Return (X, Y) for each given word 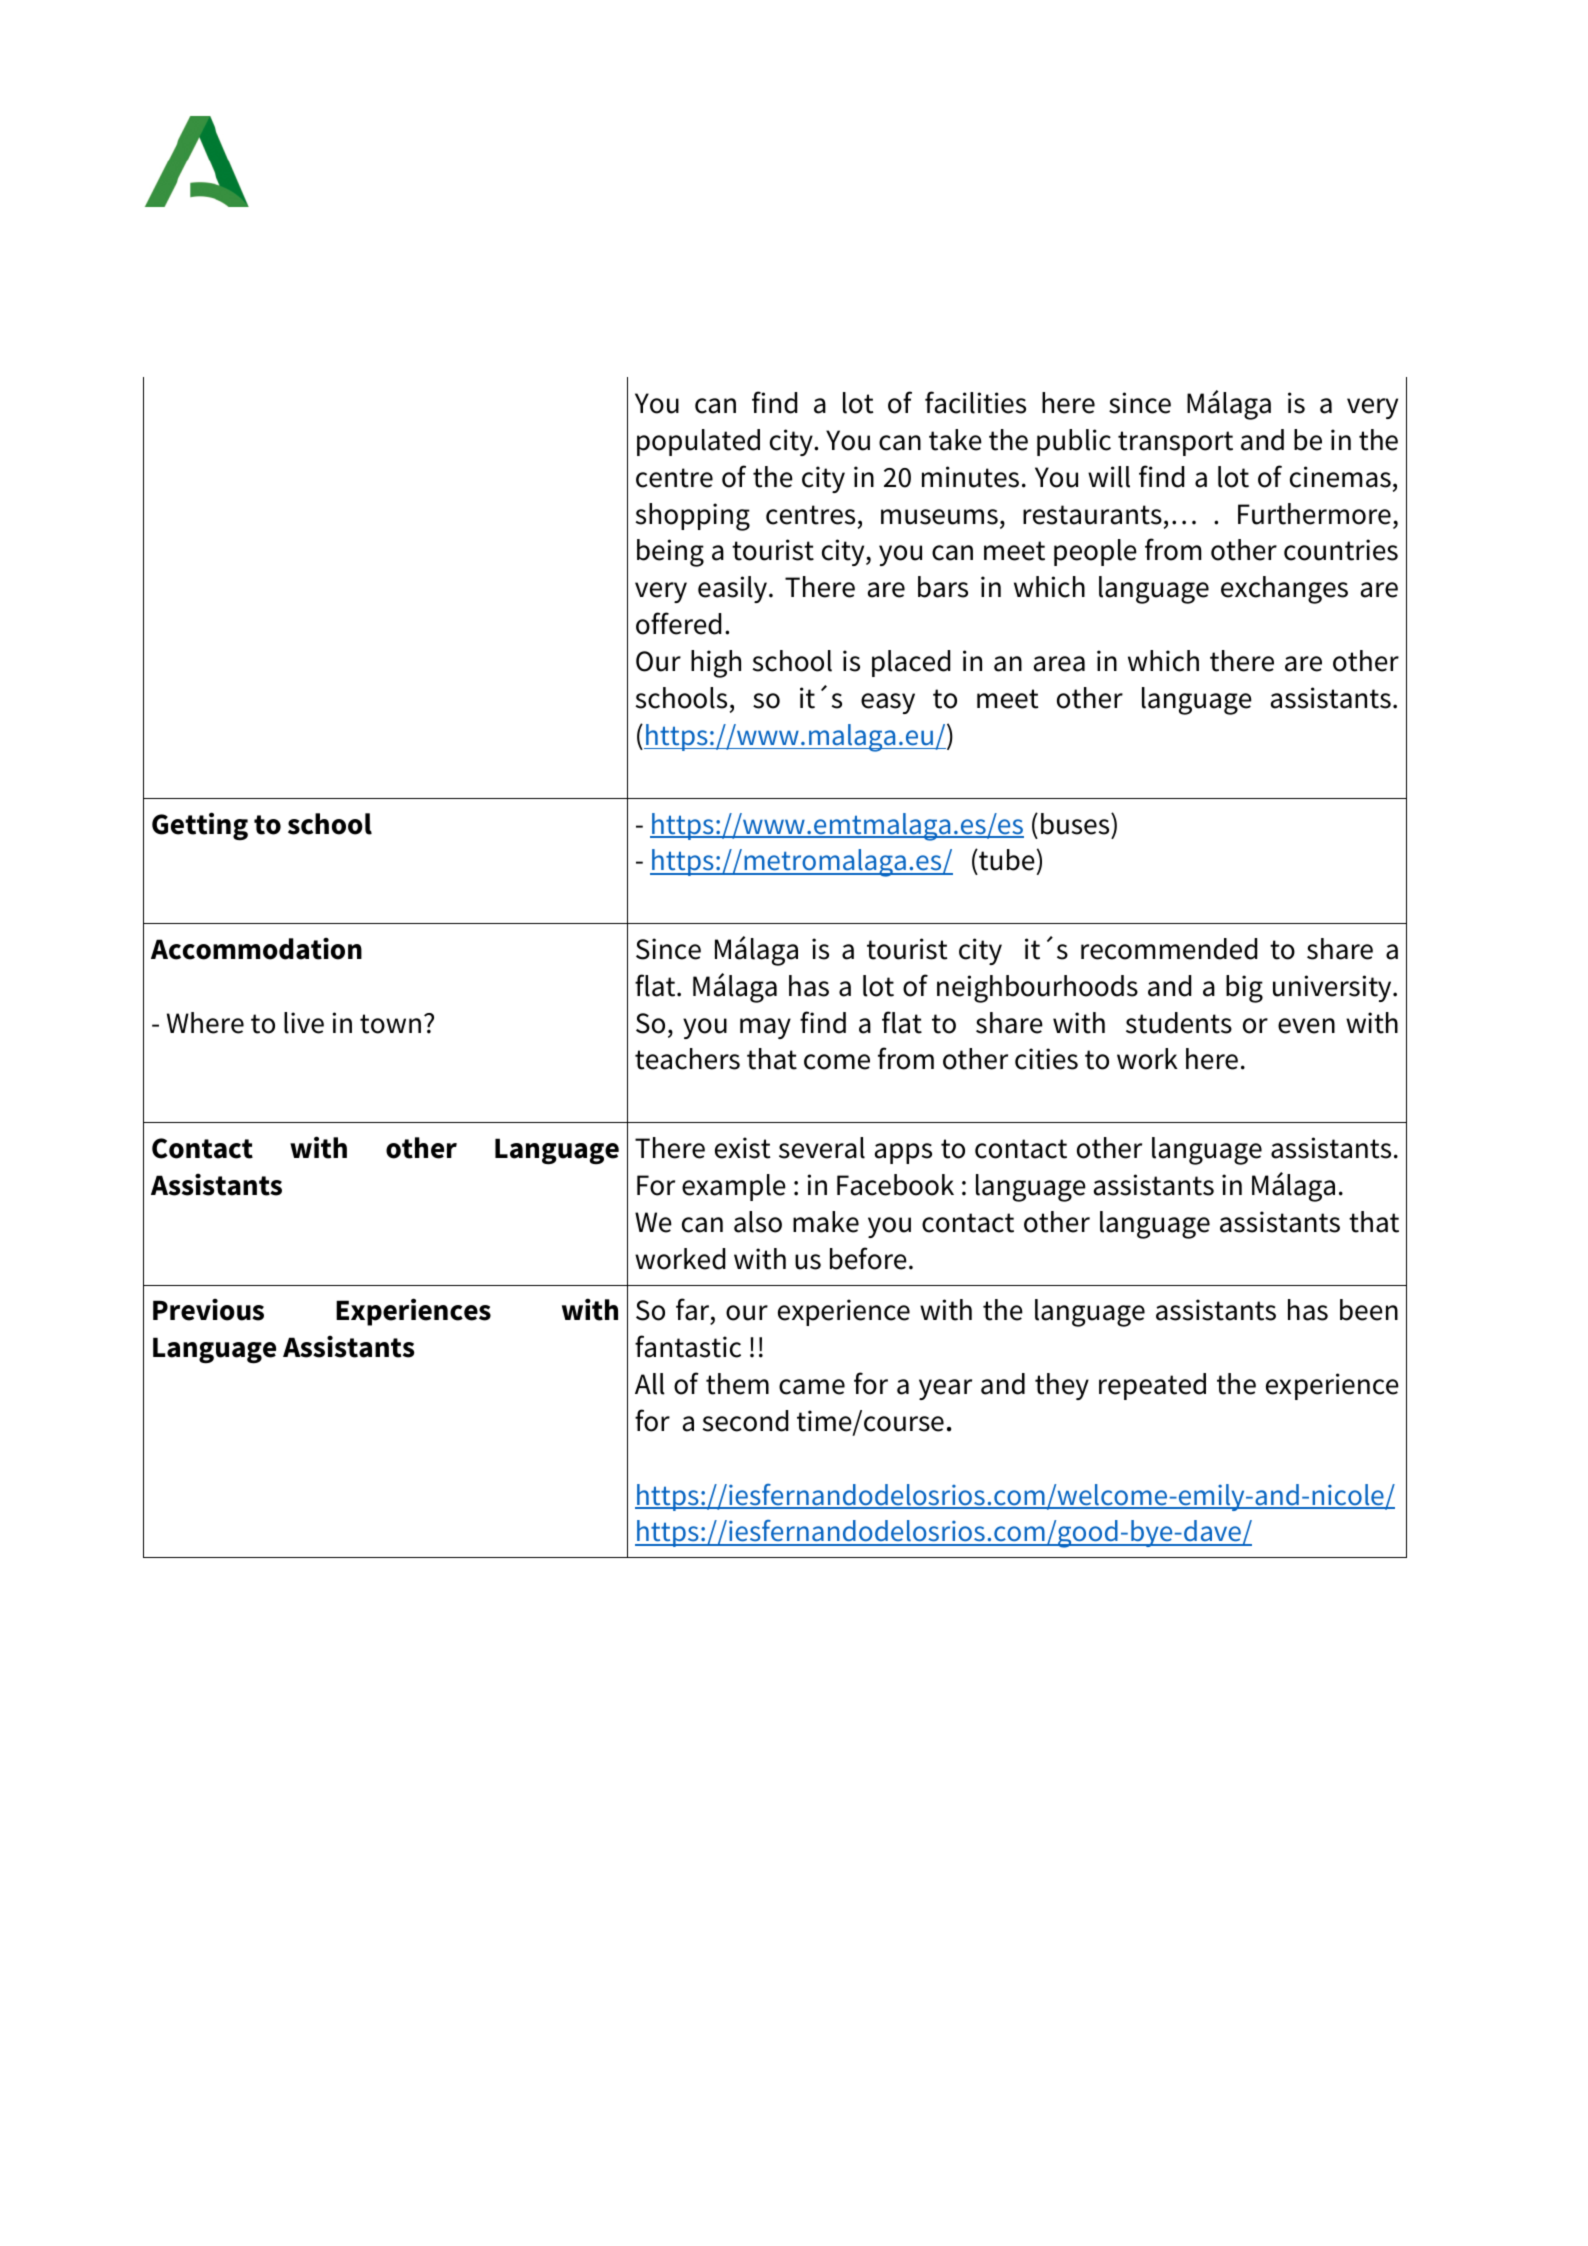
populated (698, 442)
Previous (208, 1309)
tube (1006, 860)
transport (1175, 443)
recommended (1169, 949)
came (812, 1387)
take (955, 440)
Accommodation (256, 948)
